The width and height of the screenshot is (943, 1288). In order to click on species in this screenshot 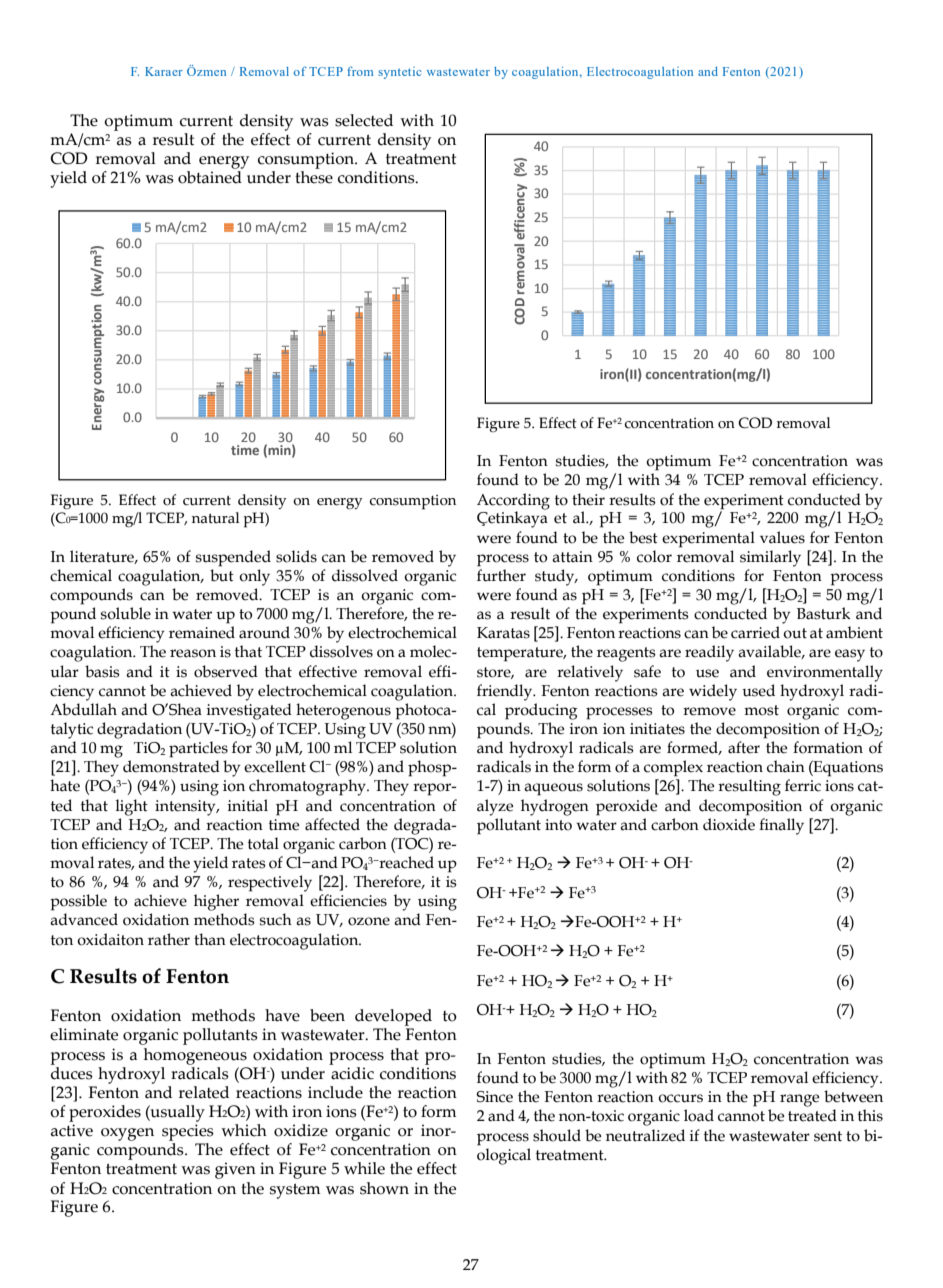, I will do `click(188, 1132)`.
